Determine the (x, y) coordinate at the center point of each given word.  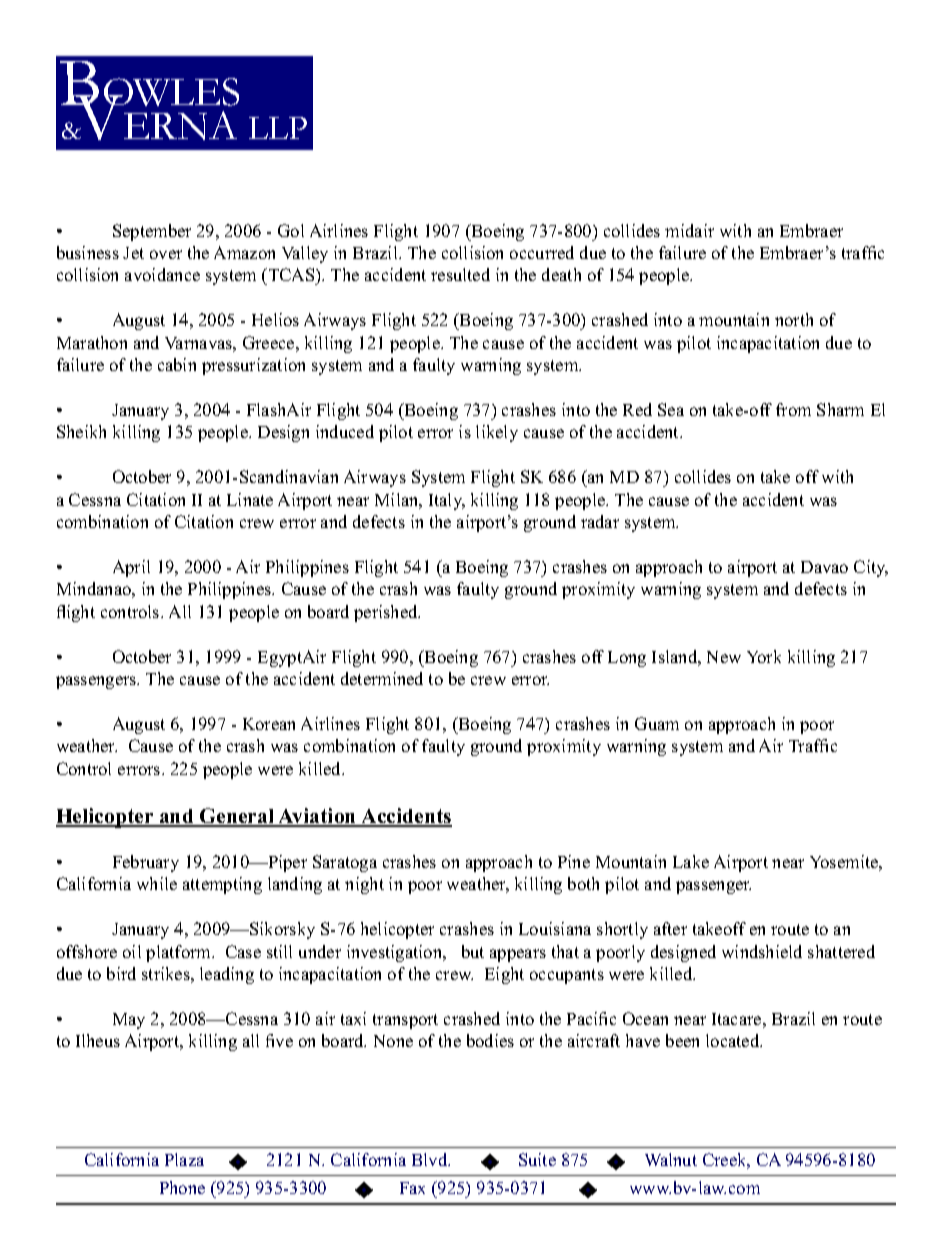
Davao (824, 567)
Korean (269, 724)
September (152, 232)
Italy (447, 501)
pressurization (253, 366)
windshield (762, 951)
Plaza (184, 1159)
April (131, 568)
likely (497, 433)
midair (689, 230)
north (794, 319)
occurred (542, 252)
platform (180, 953)
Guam (657, 723)
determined (382, 678)
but (473, 951)
